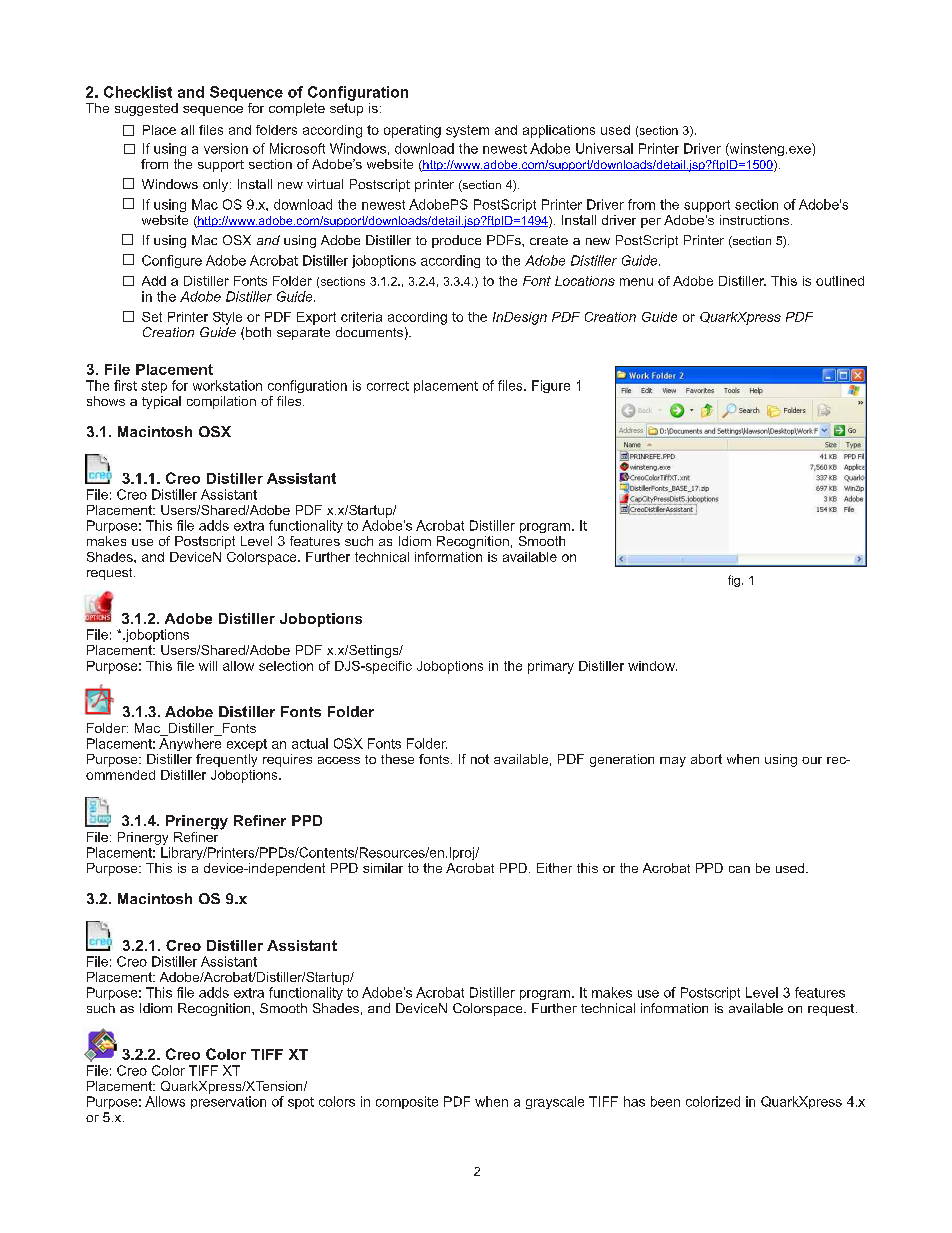 This screenshot has width=952, height=1233. What do you see at coordinates (706, 759) in the screenshot?
I see `abort` at bounding box center [706, 759].
